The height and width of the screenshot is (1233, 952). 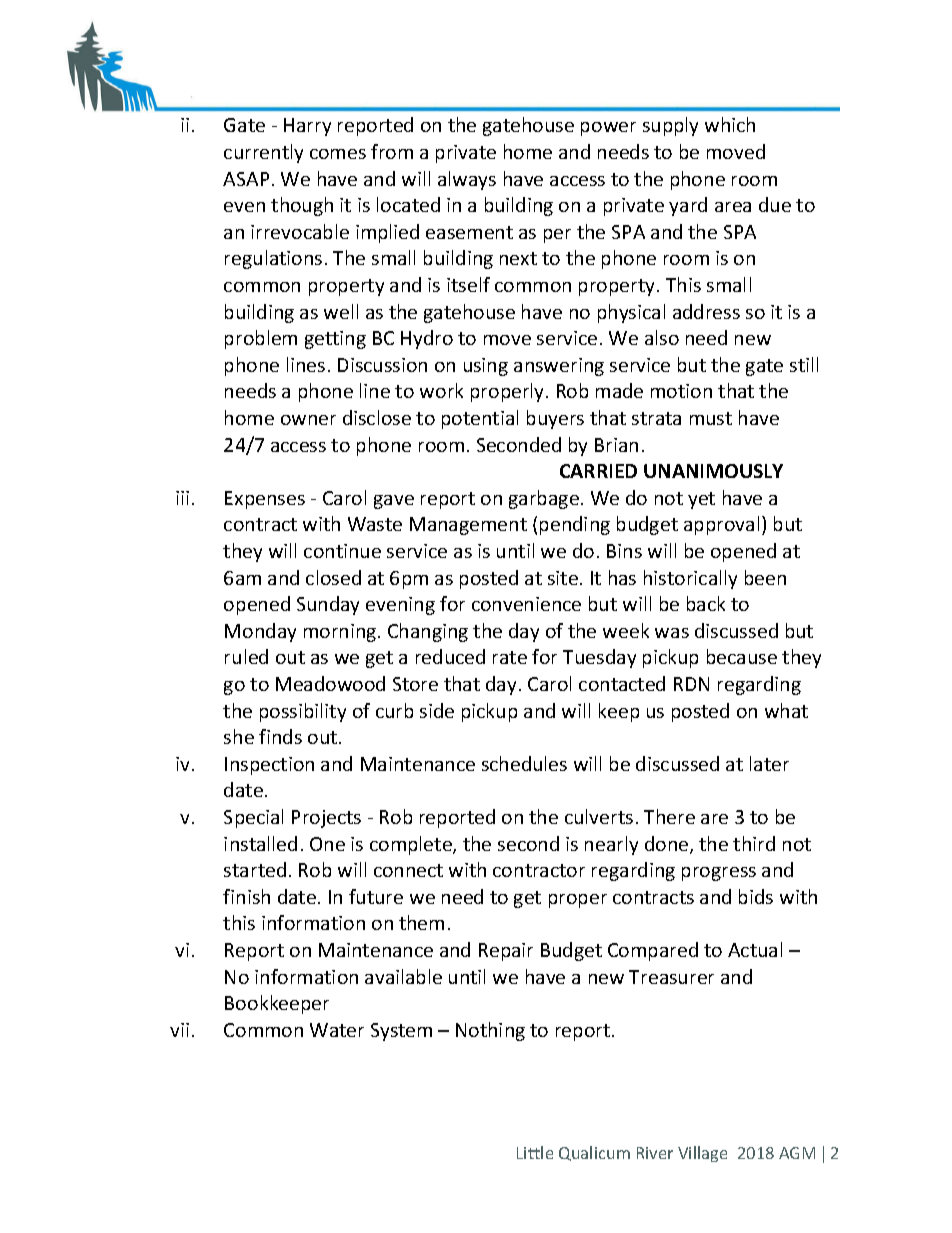 What do you see at coordinates (308, 420) in the screenshot?
I see `owner` at bounding box center [308, 420].
